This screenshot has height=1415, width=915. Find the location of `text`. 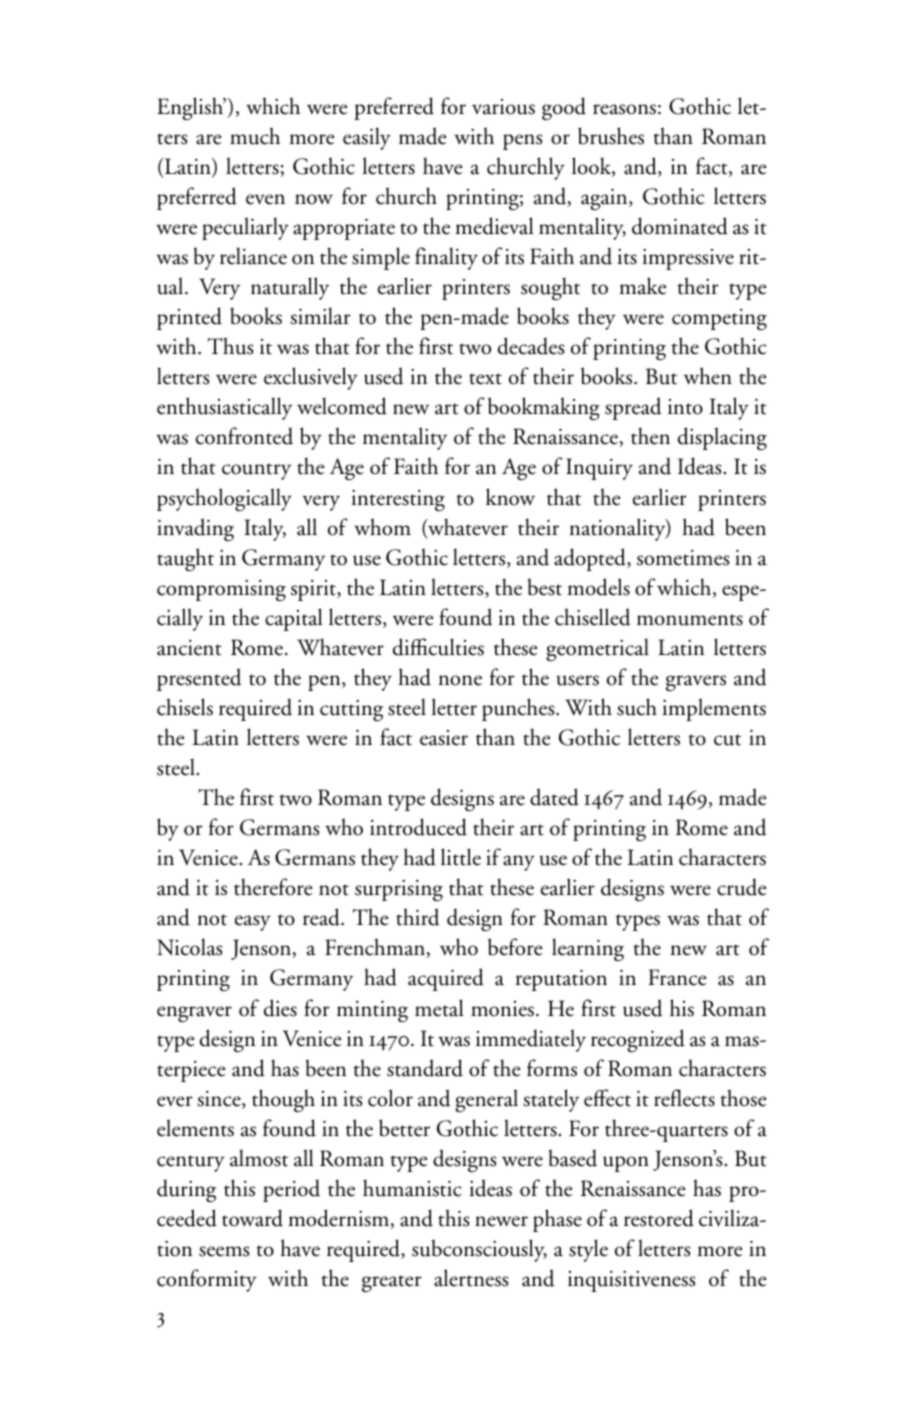

text is located at coordinates (485, 379).
